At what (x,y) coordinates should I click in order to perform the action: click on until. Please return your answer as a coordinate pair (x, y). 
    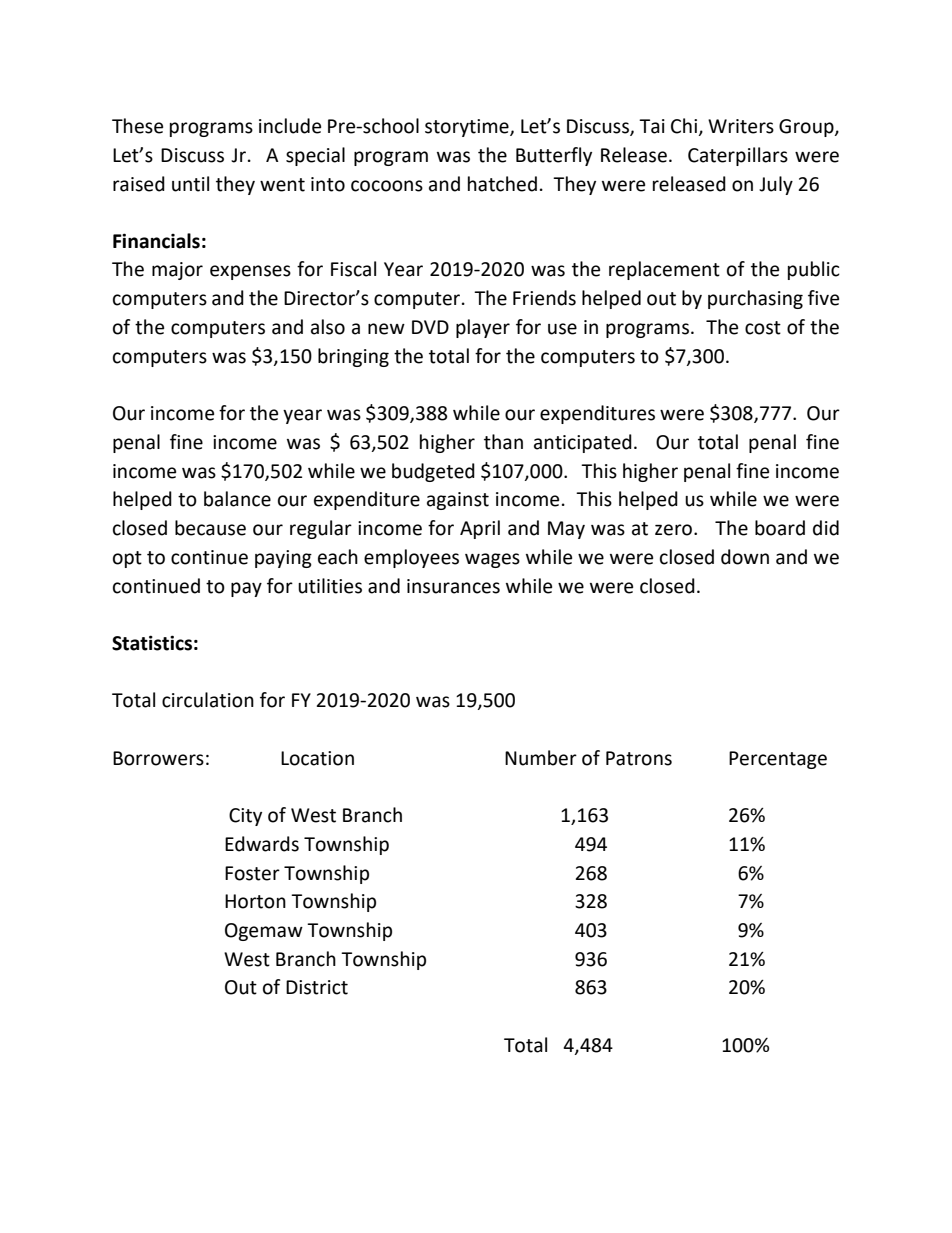
    Looking at the image, I should click on (190, 184).
